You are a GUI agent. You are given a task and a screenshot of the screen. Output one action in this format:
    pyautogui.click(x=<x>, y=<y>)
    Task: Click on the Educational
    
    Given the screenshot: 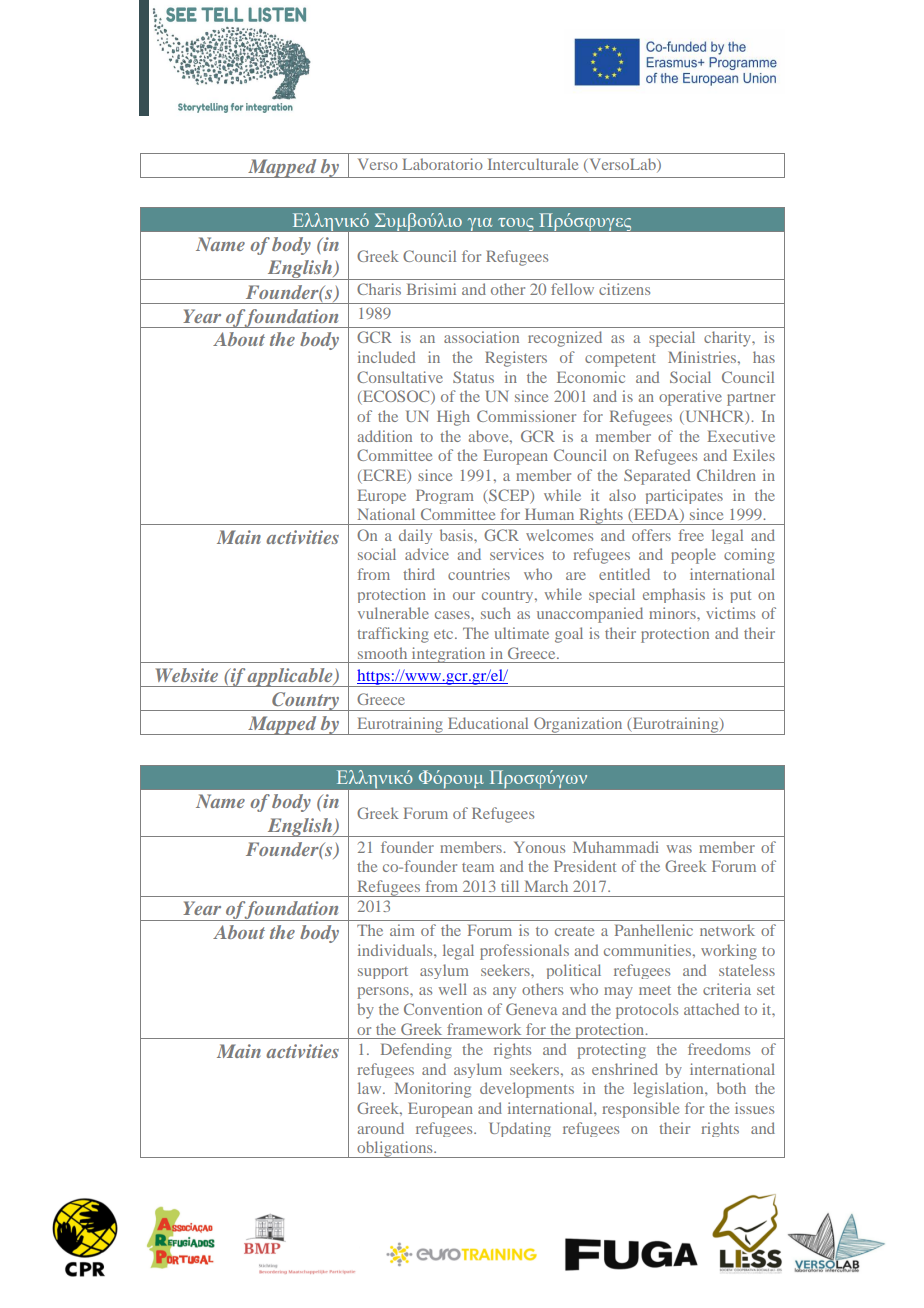 What is the action you would take?
    pyautogui.click(x=488, y=723)
